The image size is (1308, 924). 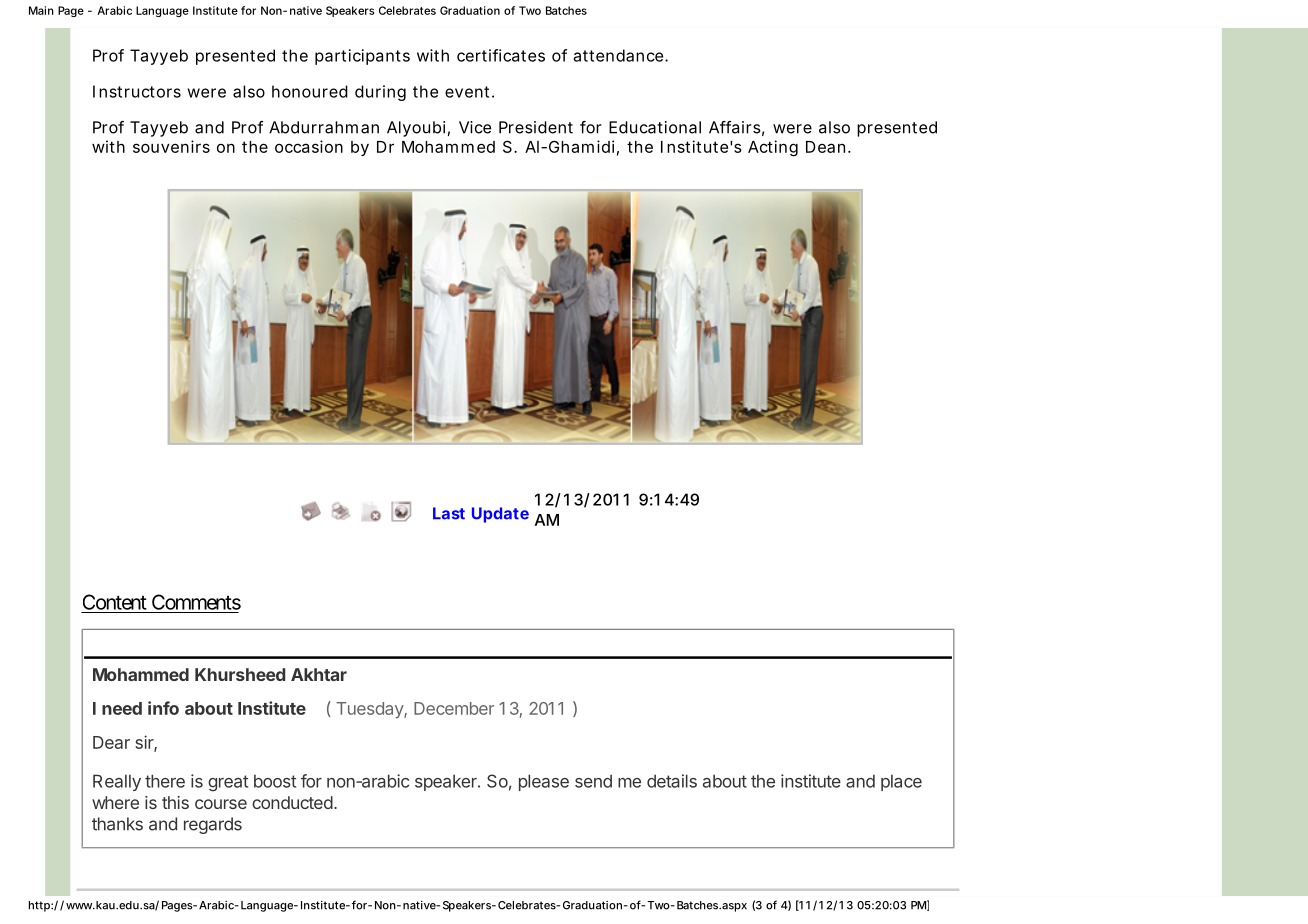 What do you see at coordinates (500, 515) in the image?
I see `Update` at bounding box center [500, 515].
